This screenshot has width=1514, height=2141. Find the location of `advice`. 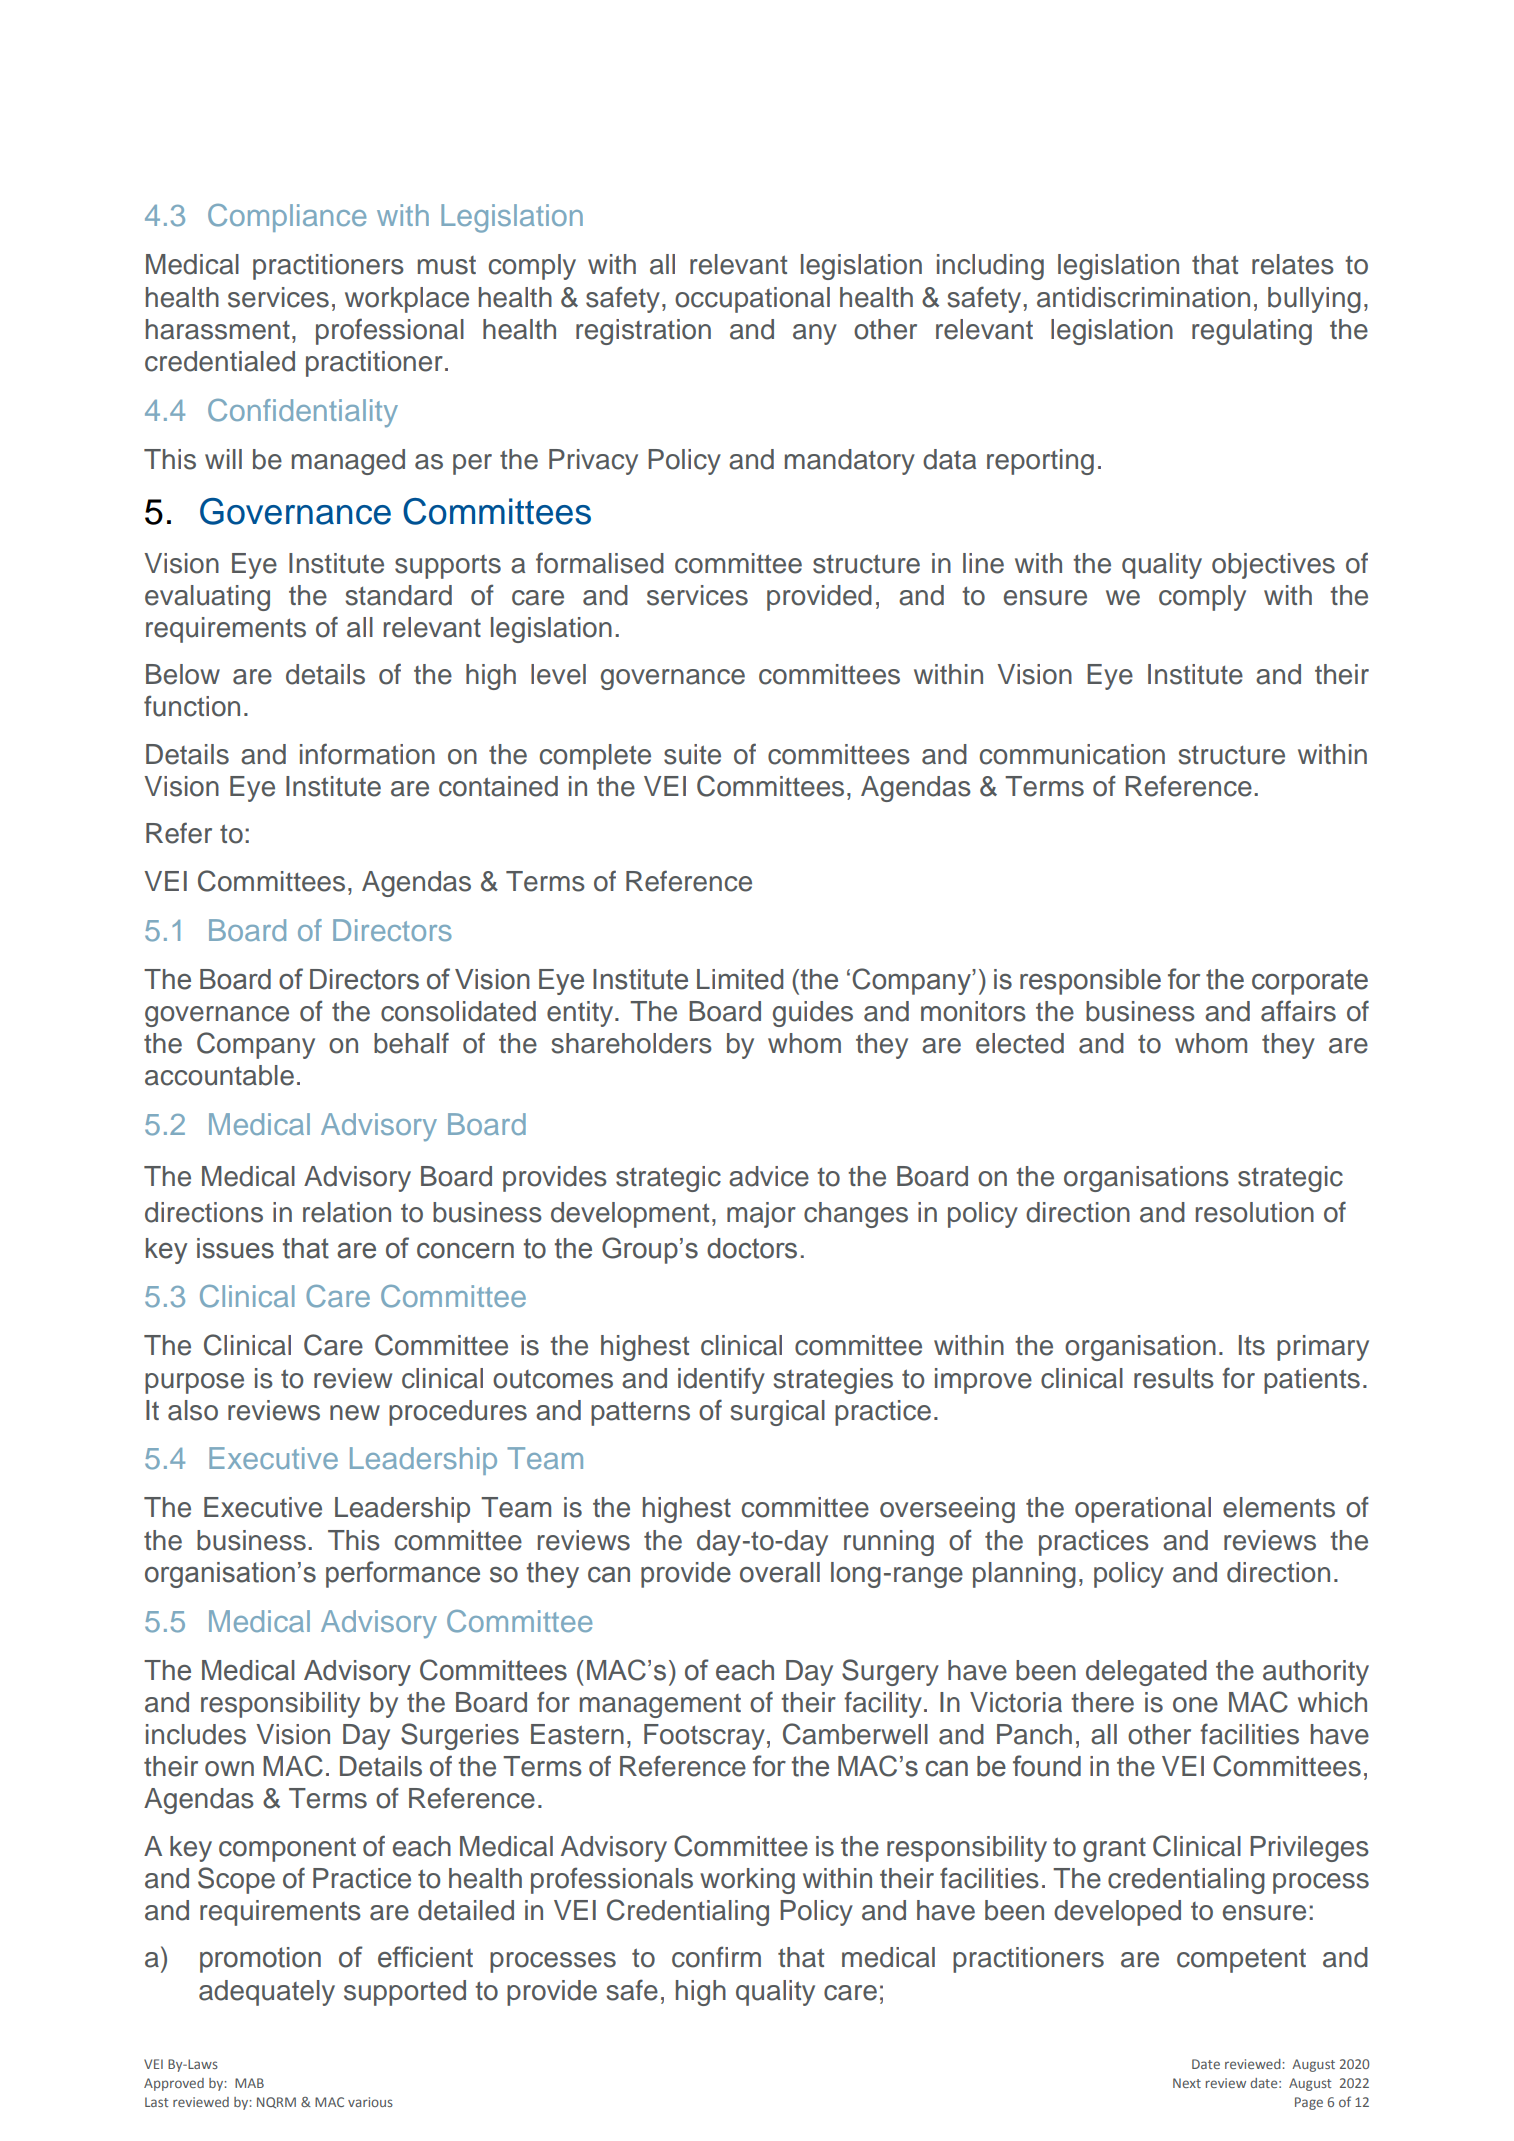

advice is located at coordinates (769, 1176).
